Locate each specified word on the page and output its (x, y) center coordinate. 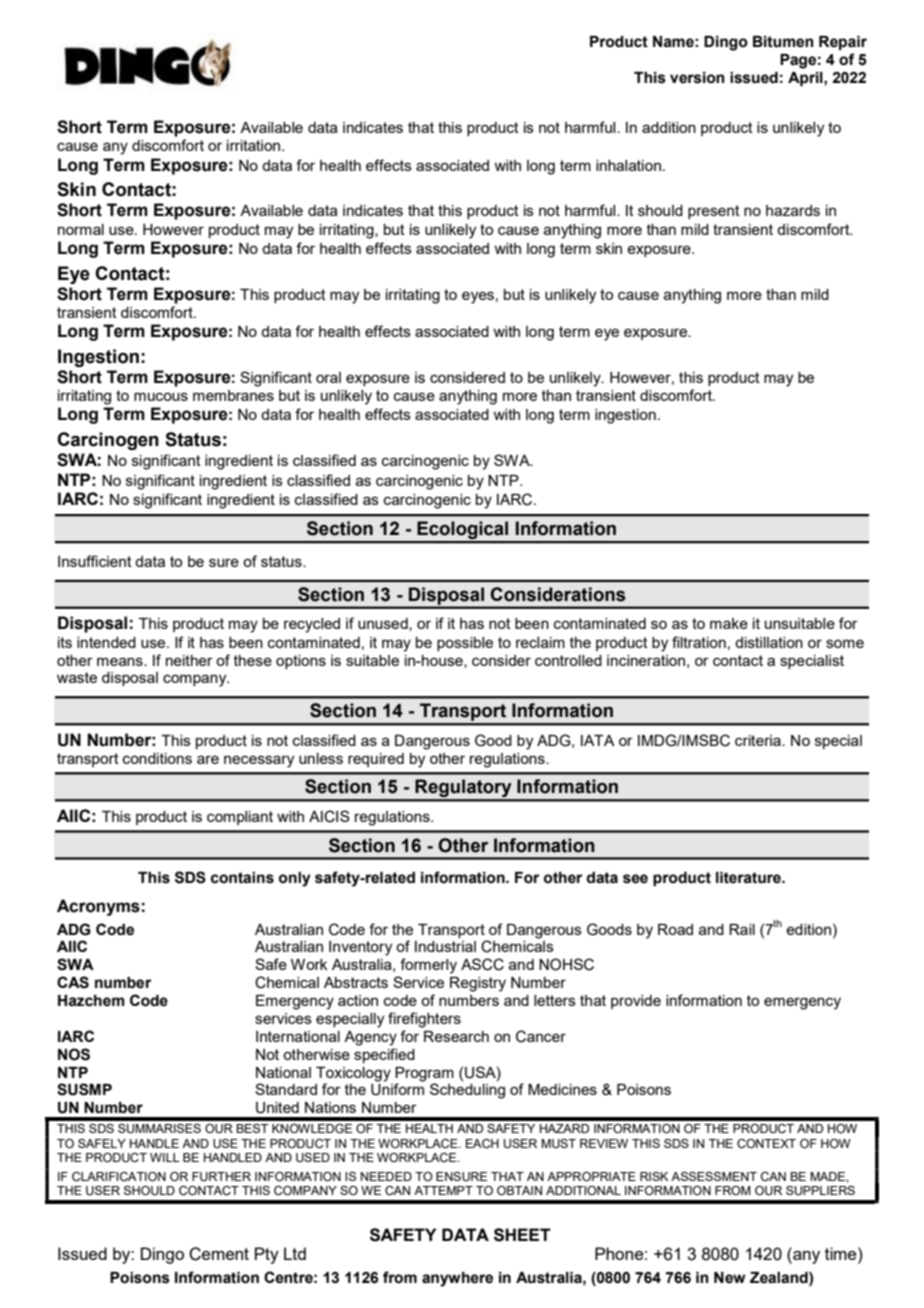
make (729, 623)
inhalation (628, 165)
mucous (161, 396)
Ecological (463, 531)
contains (242, 878)
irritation (255, 145)
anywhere (457, 1279)
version (697, 78)
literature (749, 878)
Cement (219, 1254)
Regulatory (464, 789)
